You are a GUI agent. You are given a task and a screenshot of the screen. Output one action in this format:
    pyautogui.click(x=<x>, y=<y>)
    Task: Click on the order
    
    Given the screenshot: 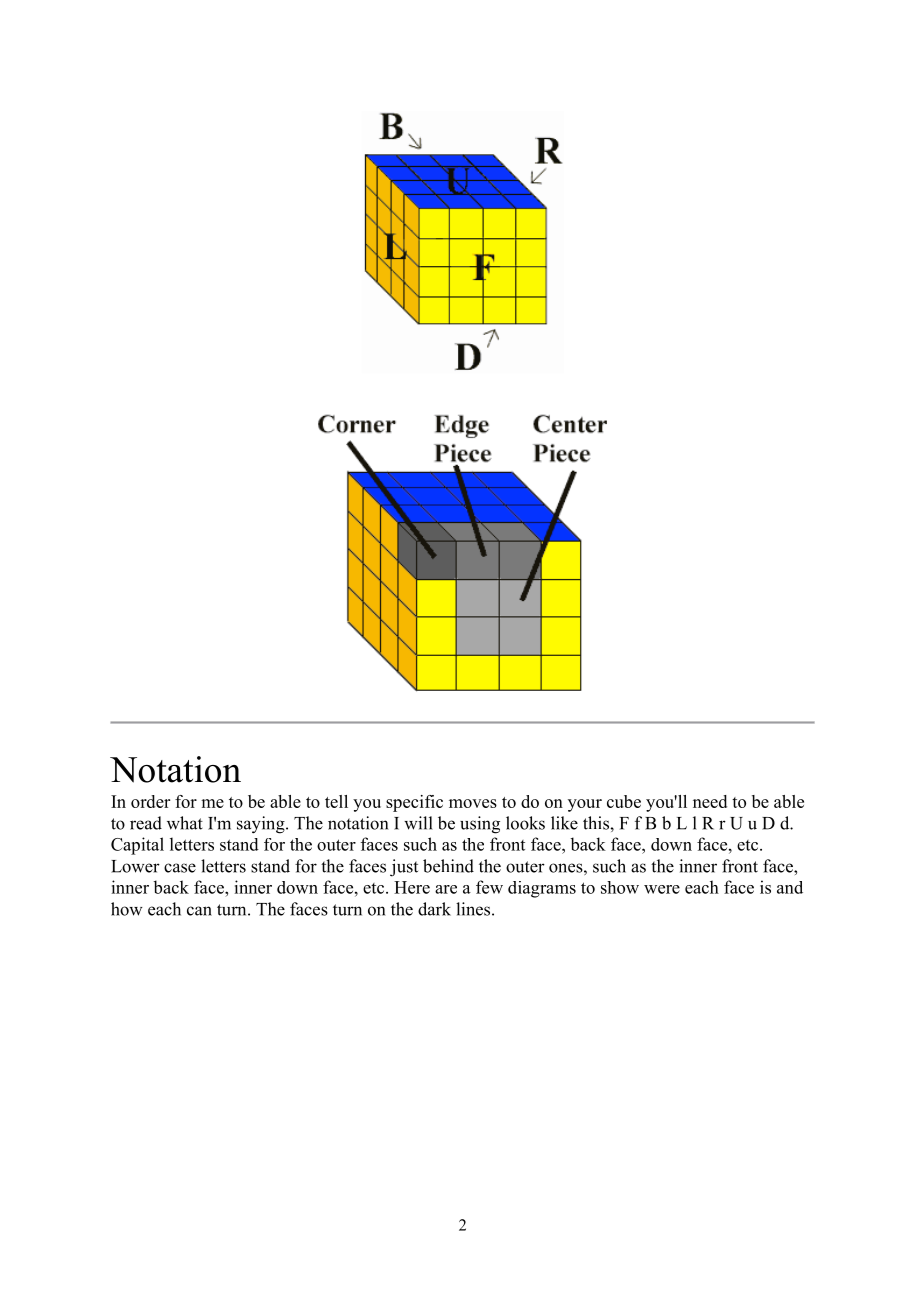 What is the action you would take?
    pyautogui.click(x=150, y=801)
